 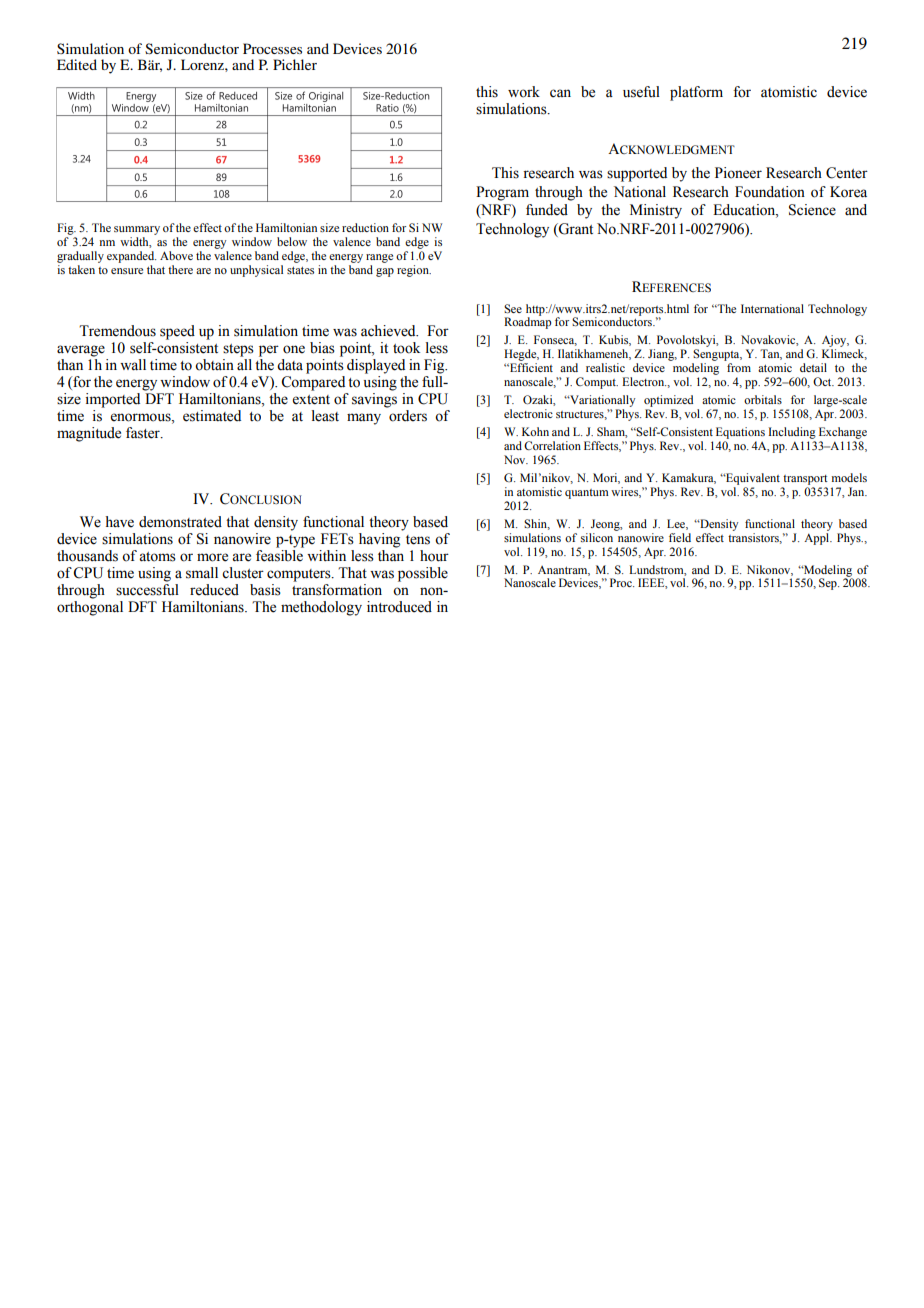 What do you see at coordinates (524, 92) in the page?
I see `work` at bounding box center [524, 92].
